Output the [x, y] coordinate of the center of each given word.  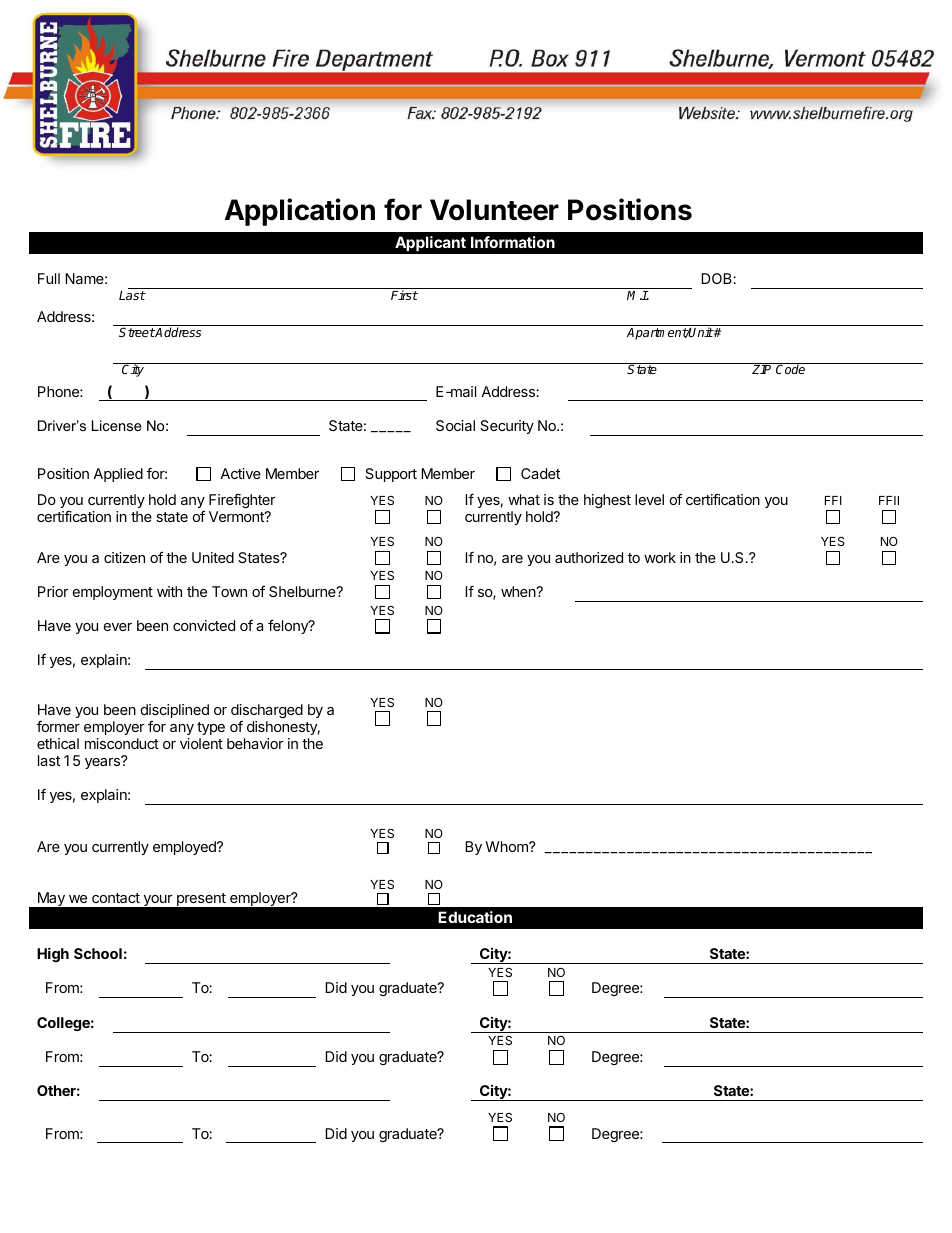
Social [455, 425]
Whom [507, 846]
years [103, 763]
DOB [717, 278]
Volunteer [494, 210]
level [649, 499]
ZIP [761, 369]
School [98, 953]
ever [118, 627]
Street [137, 332]
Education [475, 917]
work [660, 557]
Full [49, 278]
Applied [118, 475]
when [519, 591]
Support [391, 475]
